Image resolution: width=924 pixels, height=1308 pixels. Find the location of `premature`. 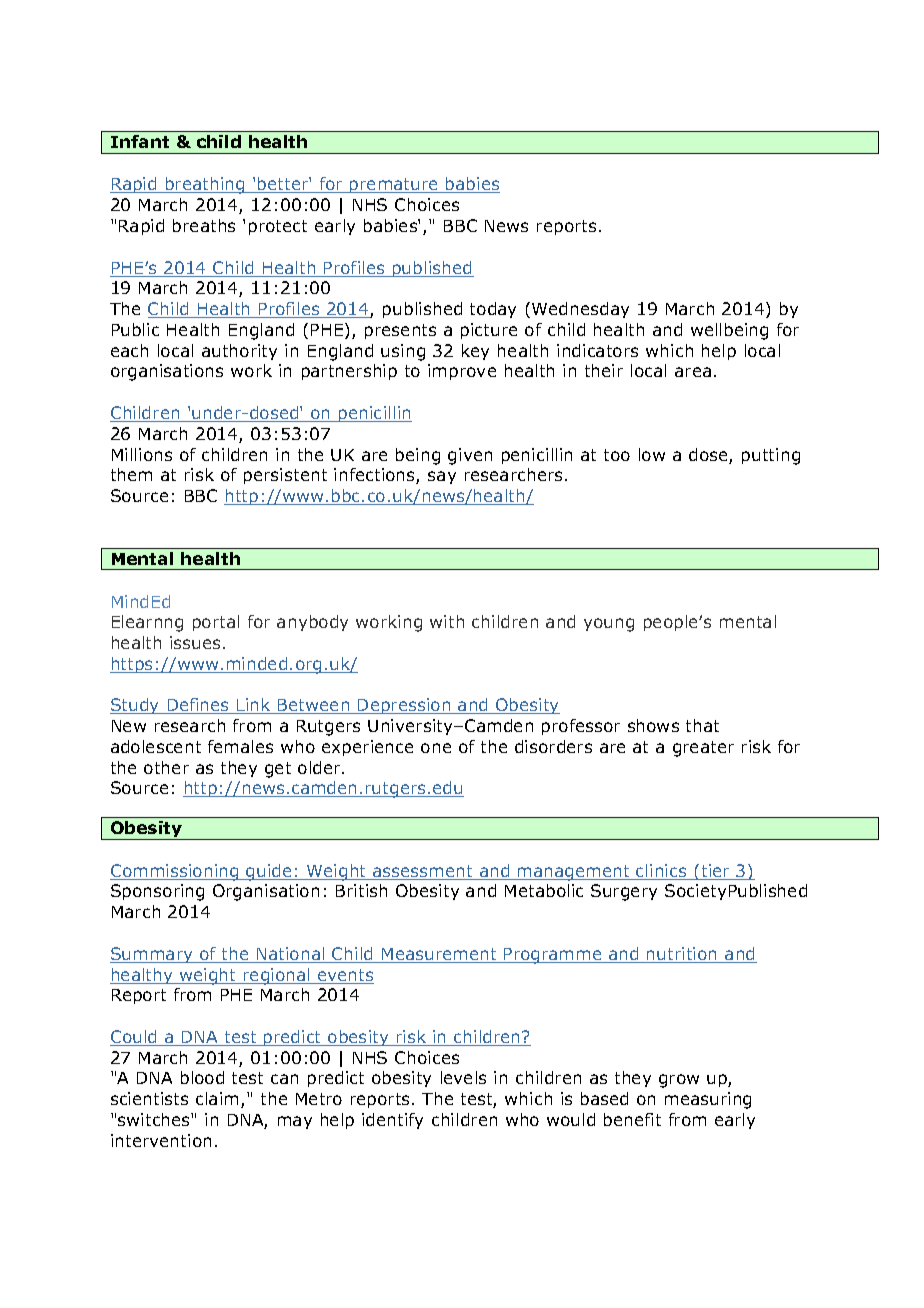

premature is located at coordinates (394, 185).
